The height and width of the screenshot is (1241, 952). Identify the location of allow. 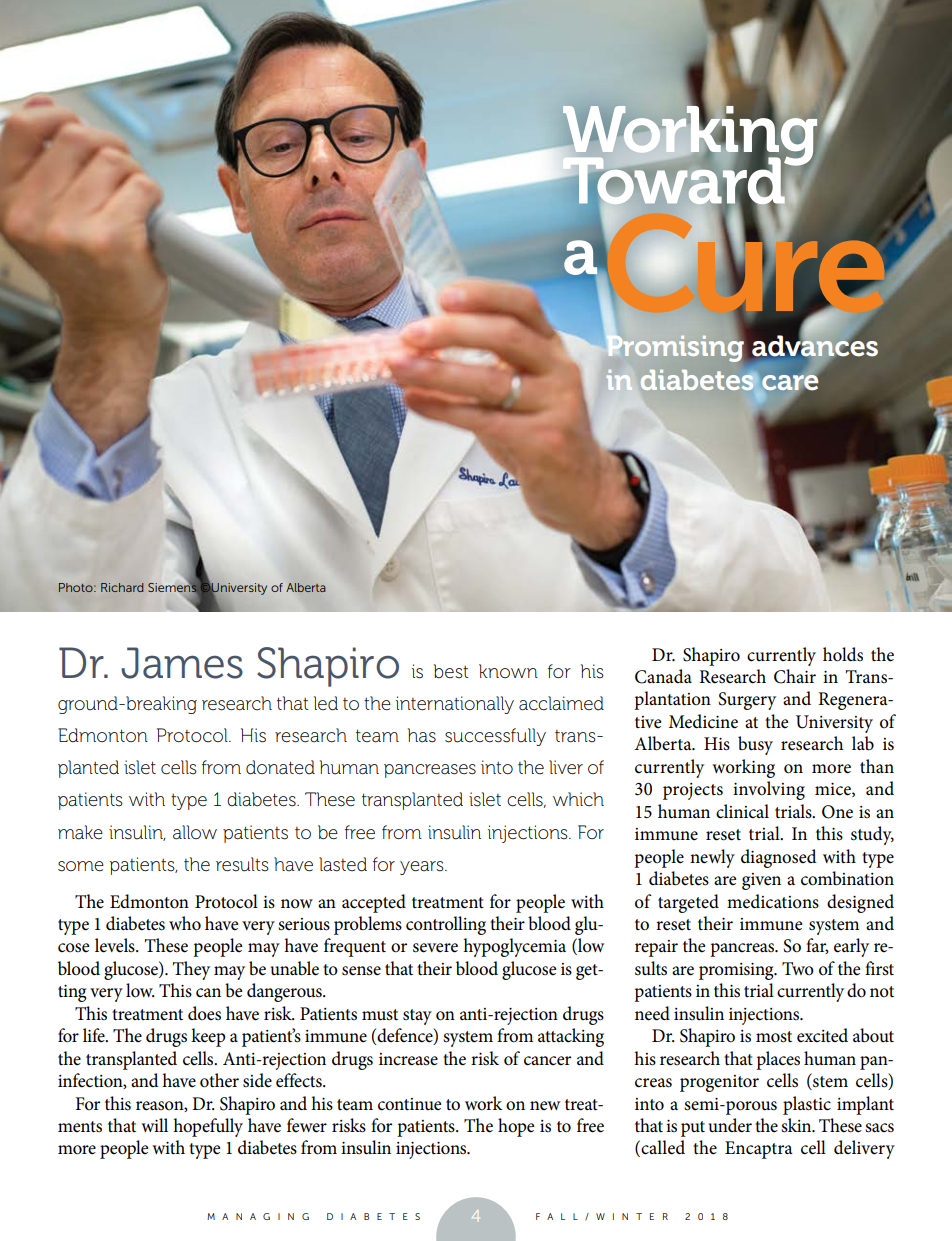
(195, 832).
